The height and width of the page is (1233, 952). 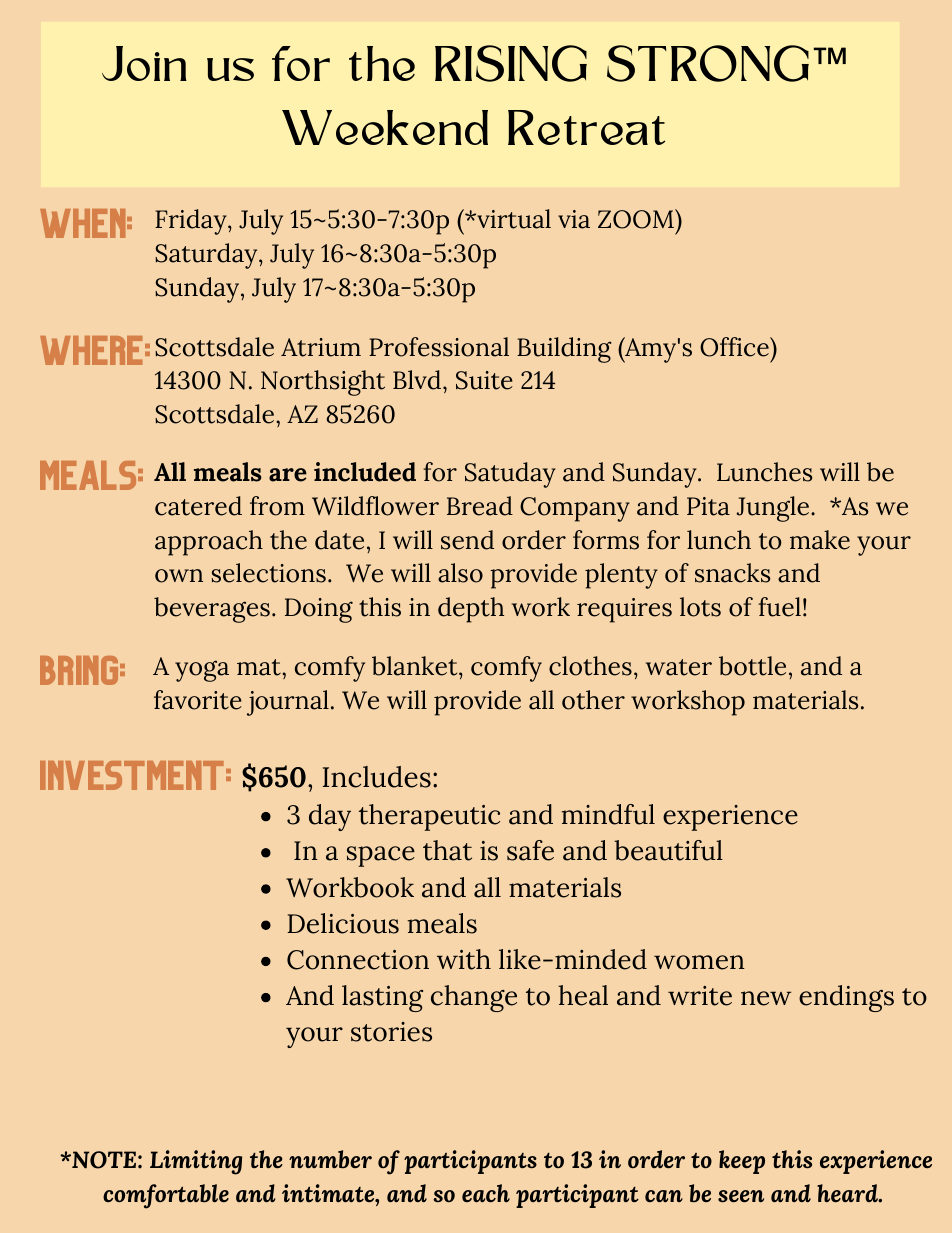 I want to click on beverages, so click(x=212, y=610).
